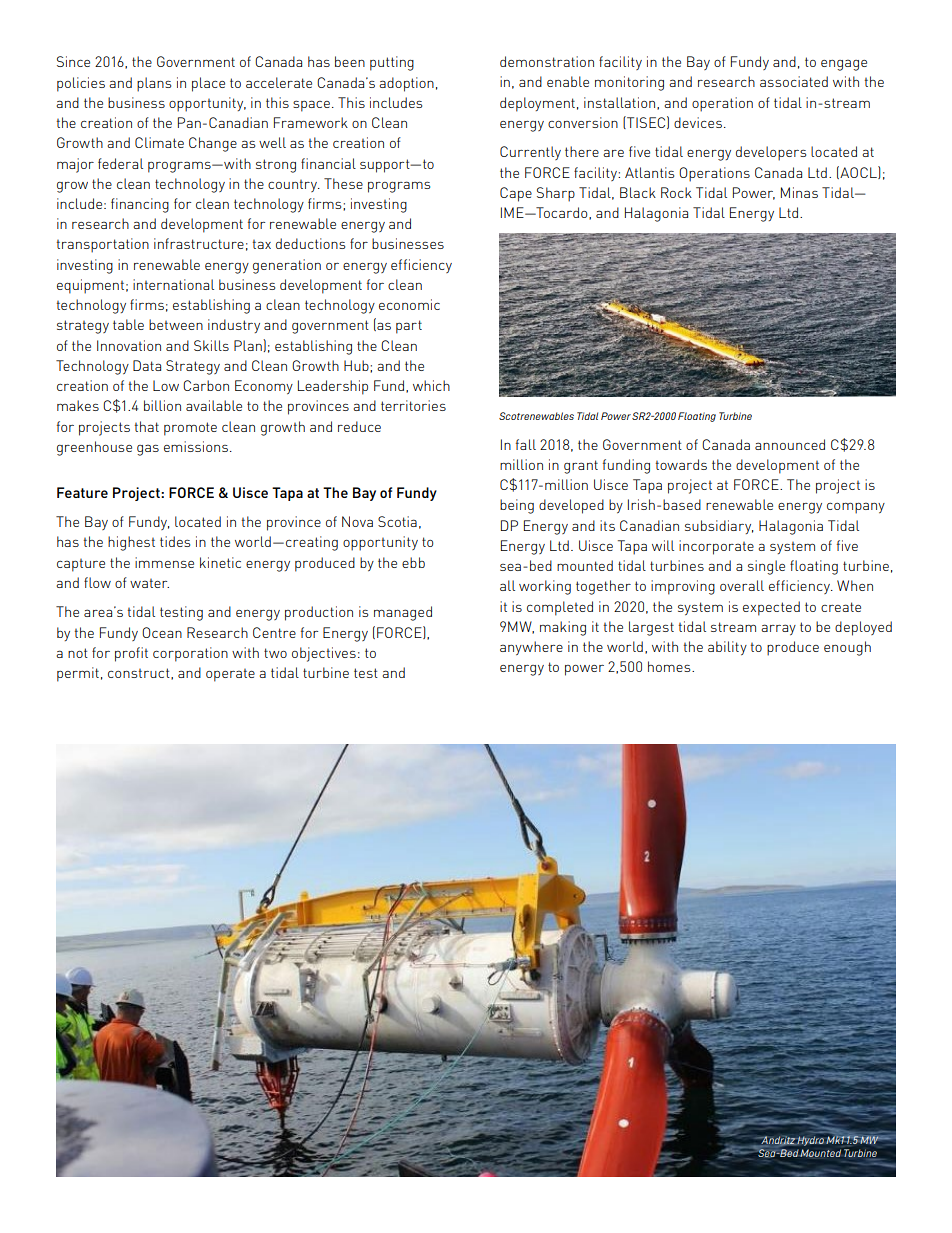 The image size is (952, 1233). I want to click on Minas, so click(799, 192).
